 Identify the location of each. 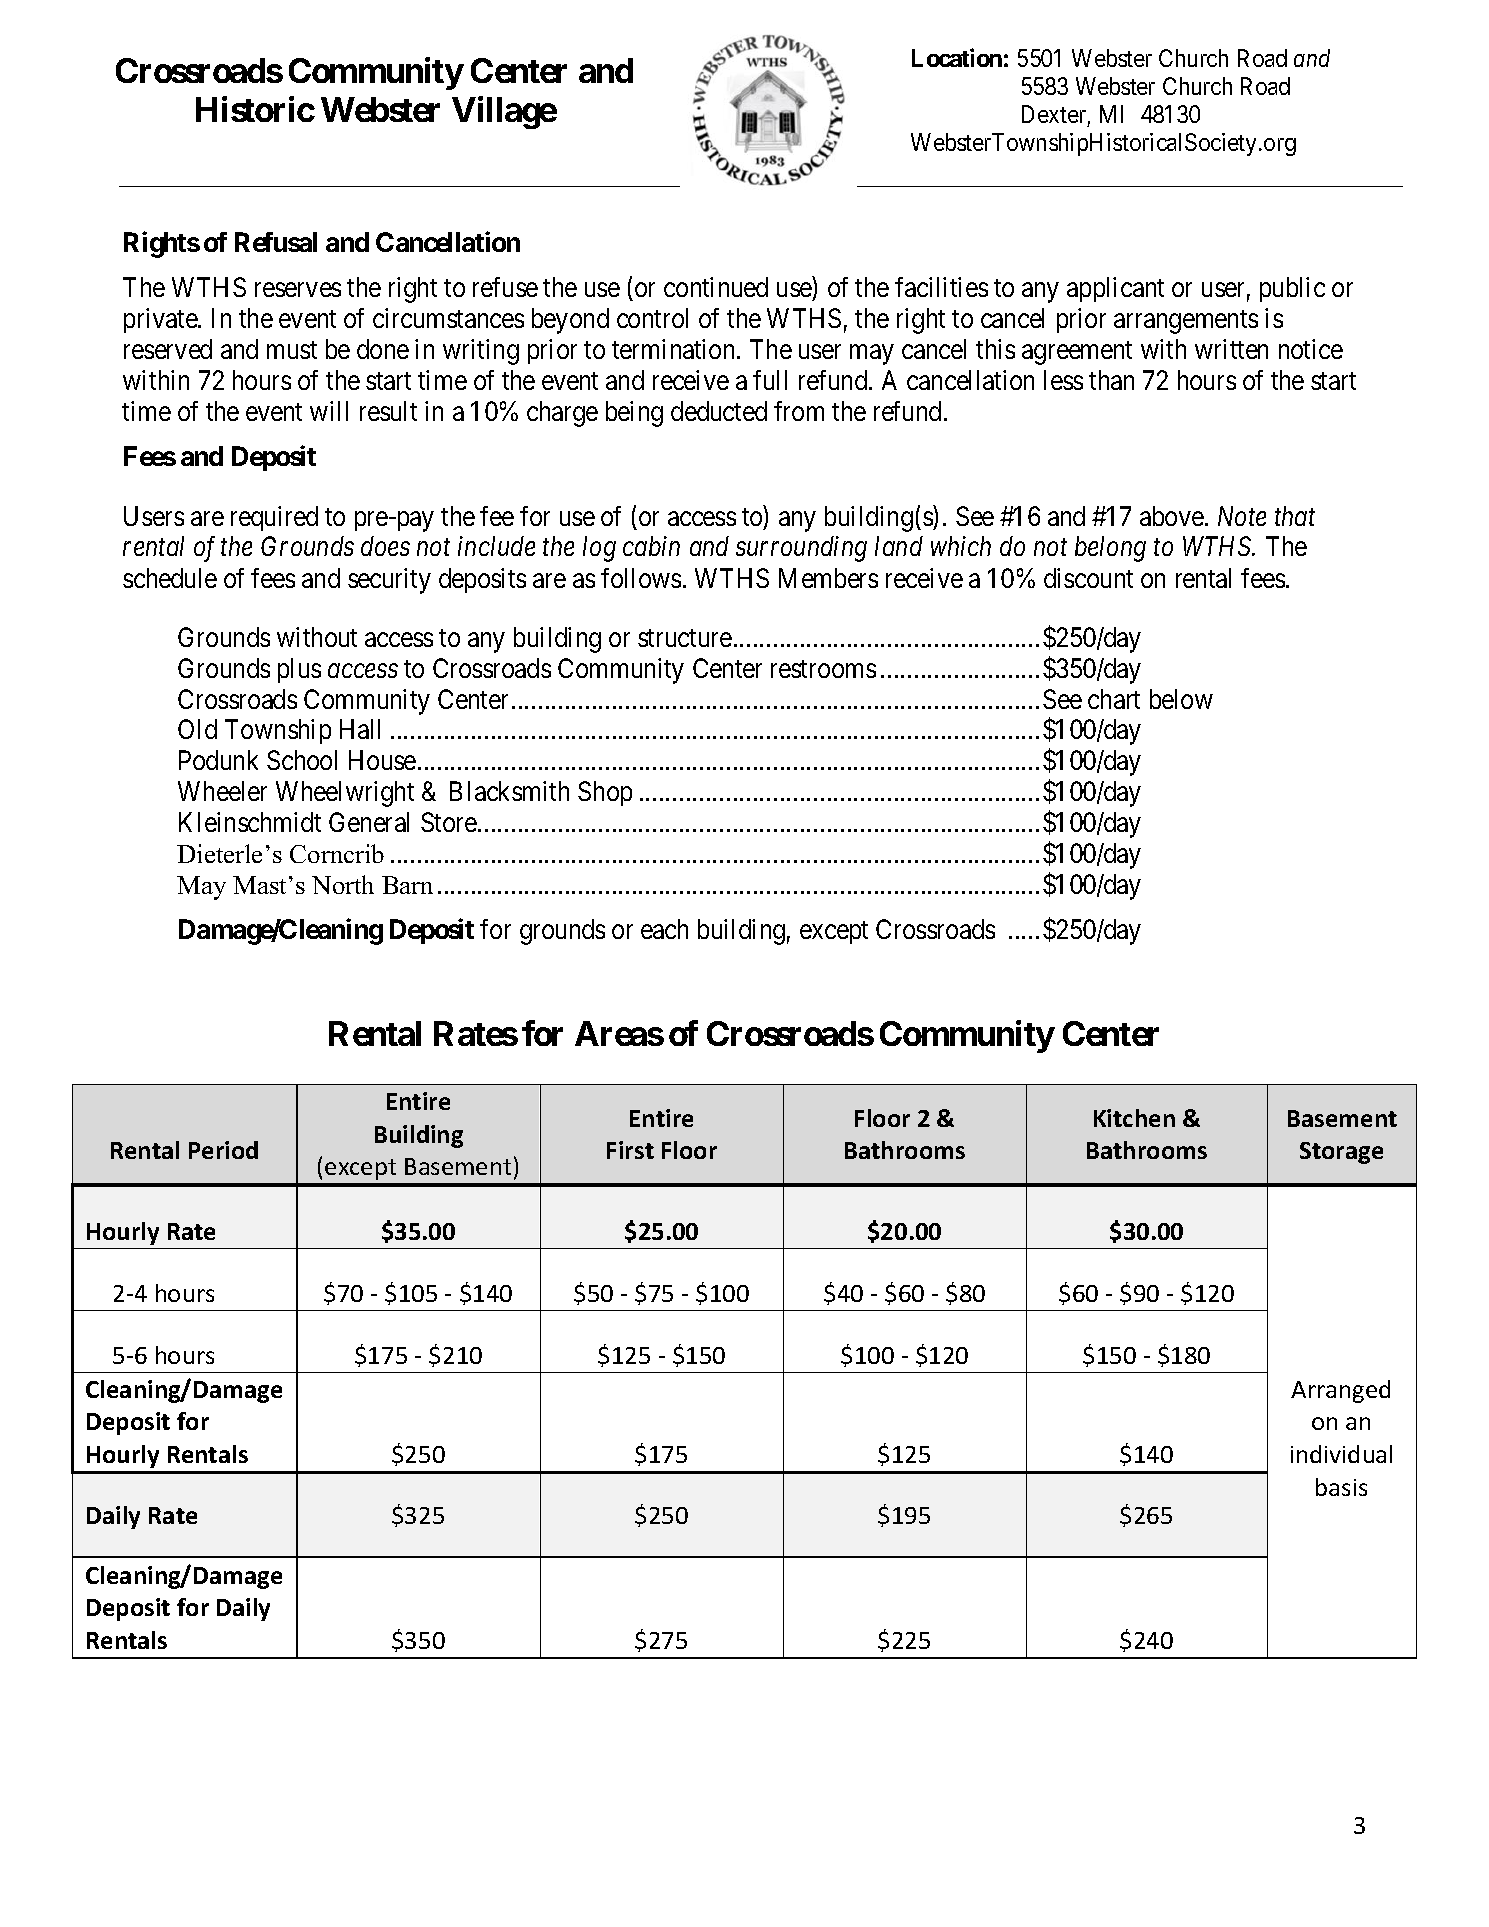
(664, 929).
